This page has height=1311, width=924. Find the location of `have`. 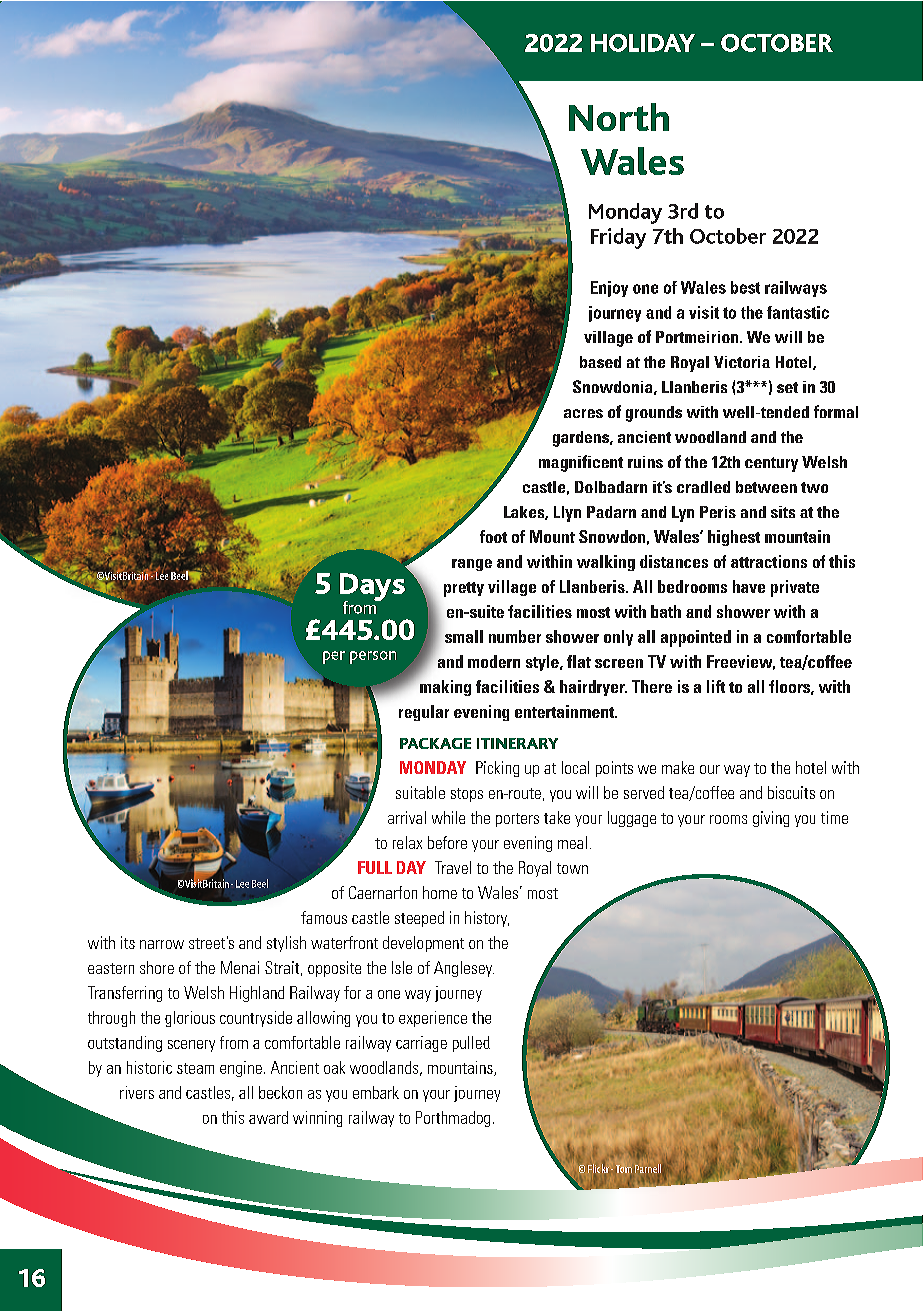

have is located at coordinates (749, 586).
